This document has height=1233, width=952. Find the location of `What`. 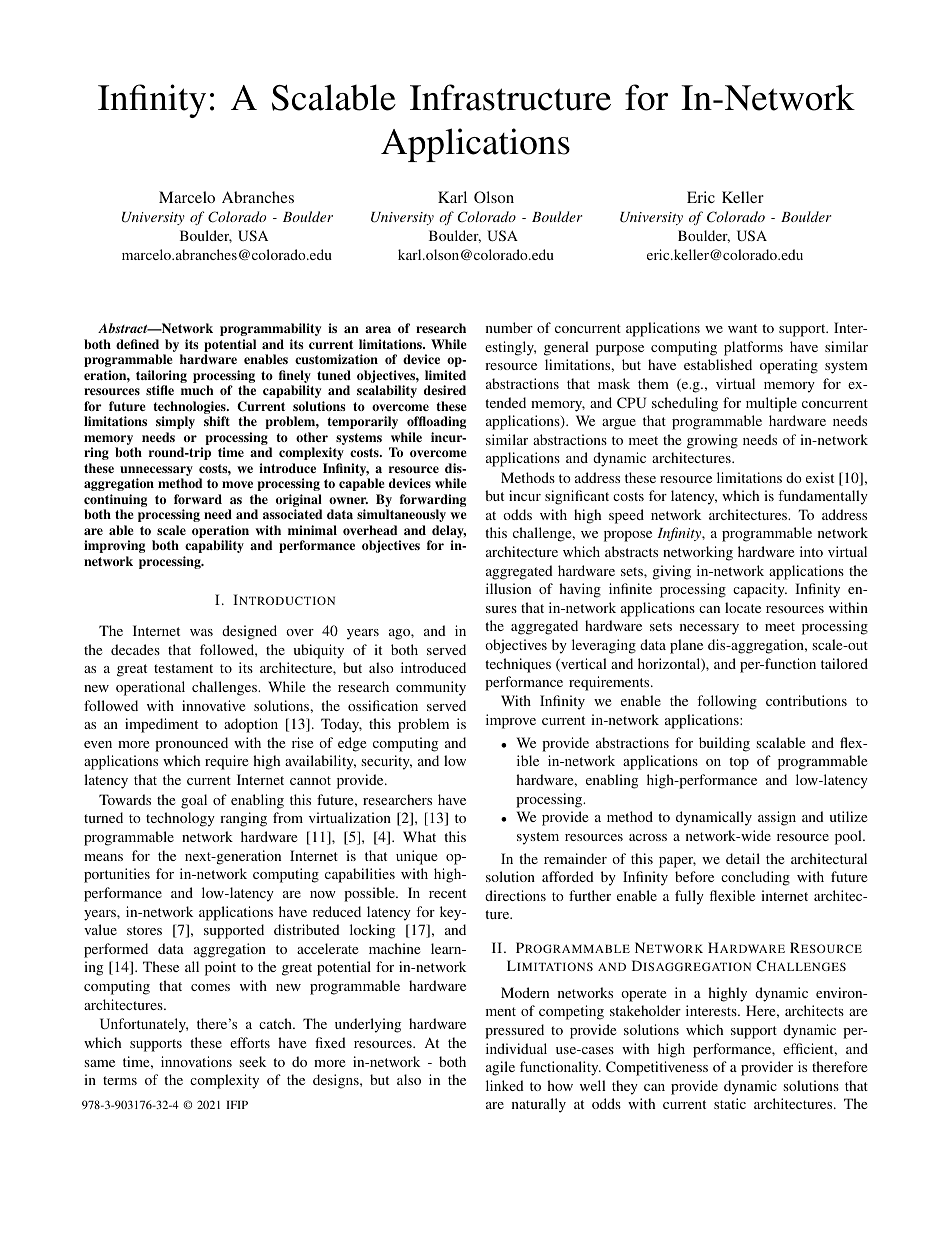

What is located at coordinates (419, 836).
